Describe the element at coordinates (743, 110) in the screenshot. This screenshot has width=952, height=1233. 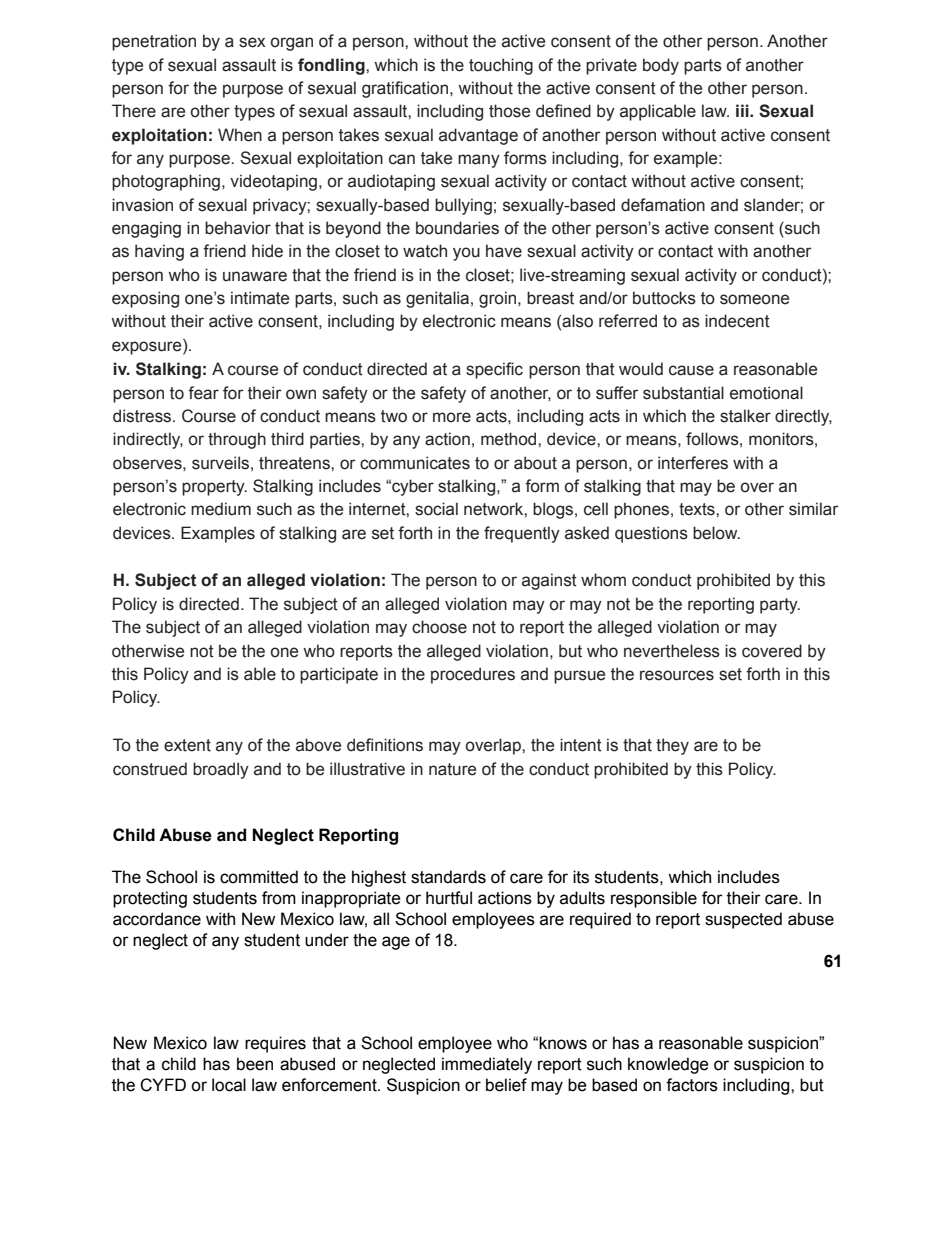
I see `iii` at that location.
